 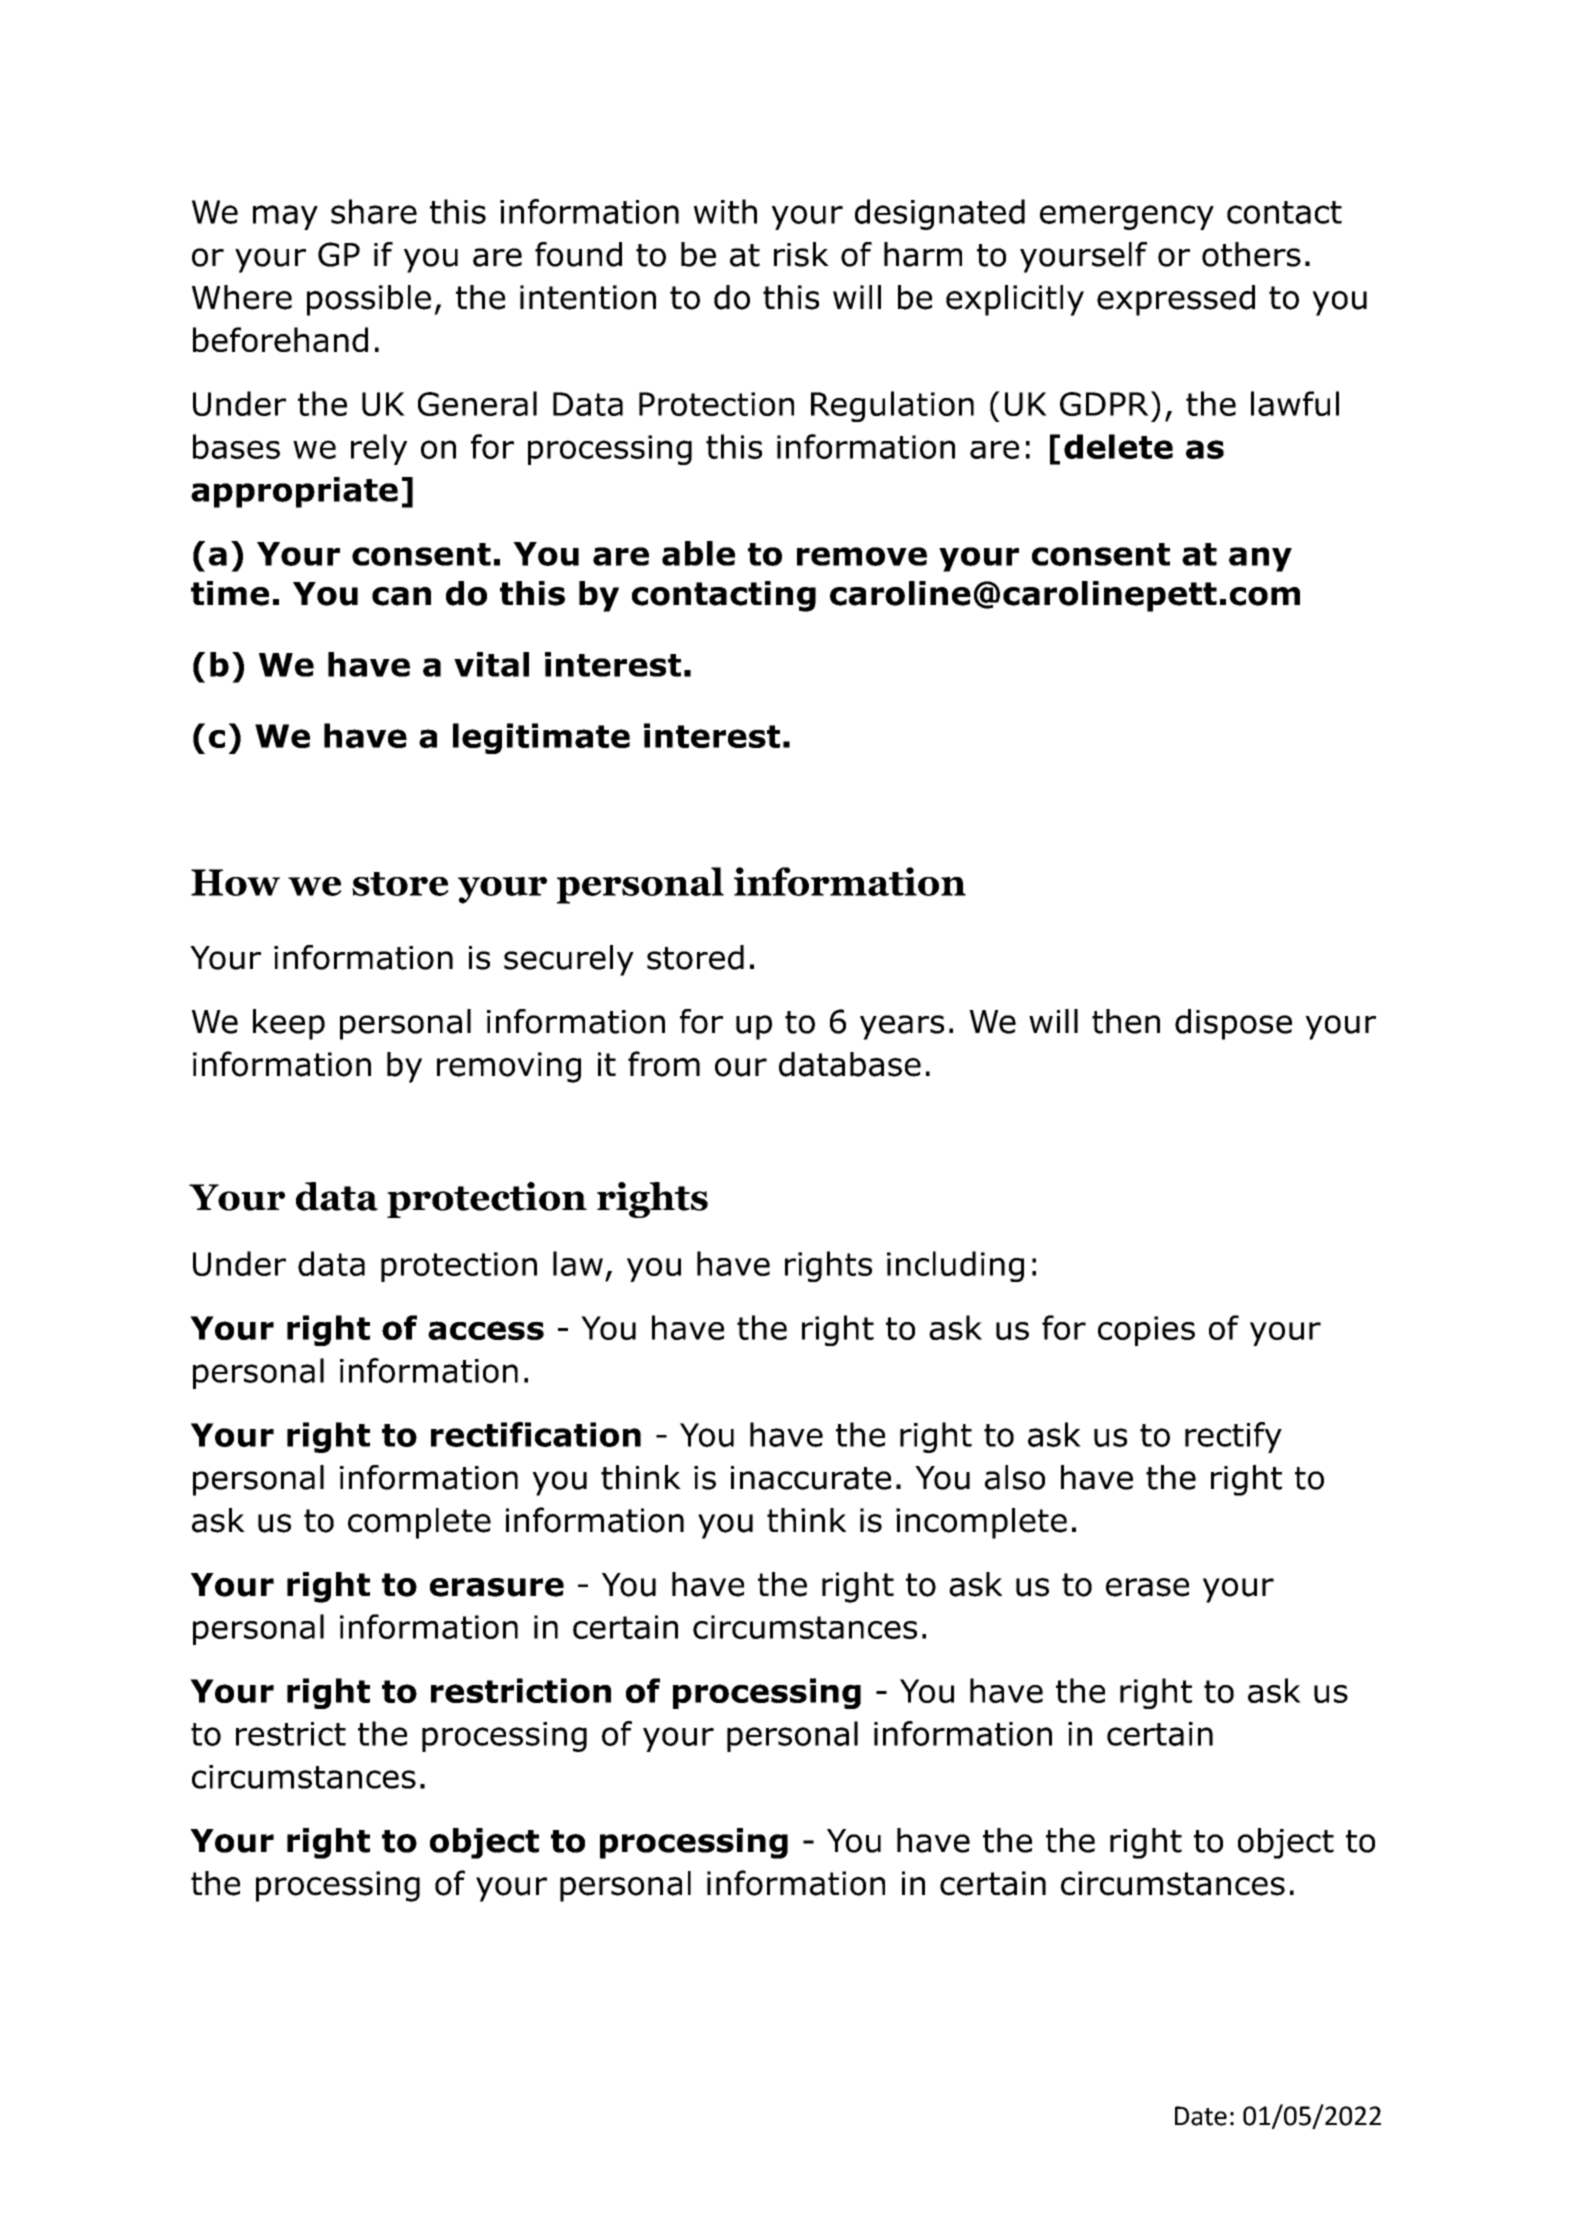 I want to click on erase, so click(x=1147, y=1587).
